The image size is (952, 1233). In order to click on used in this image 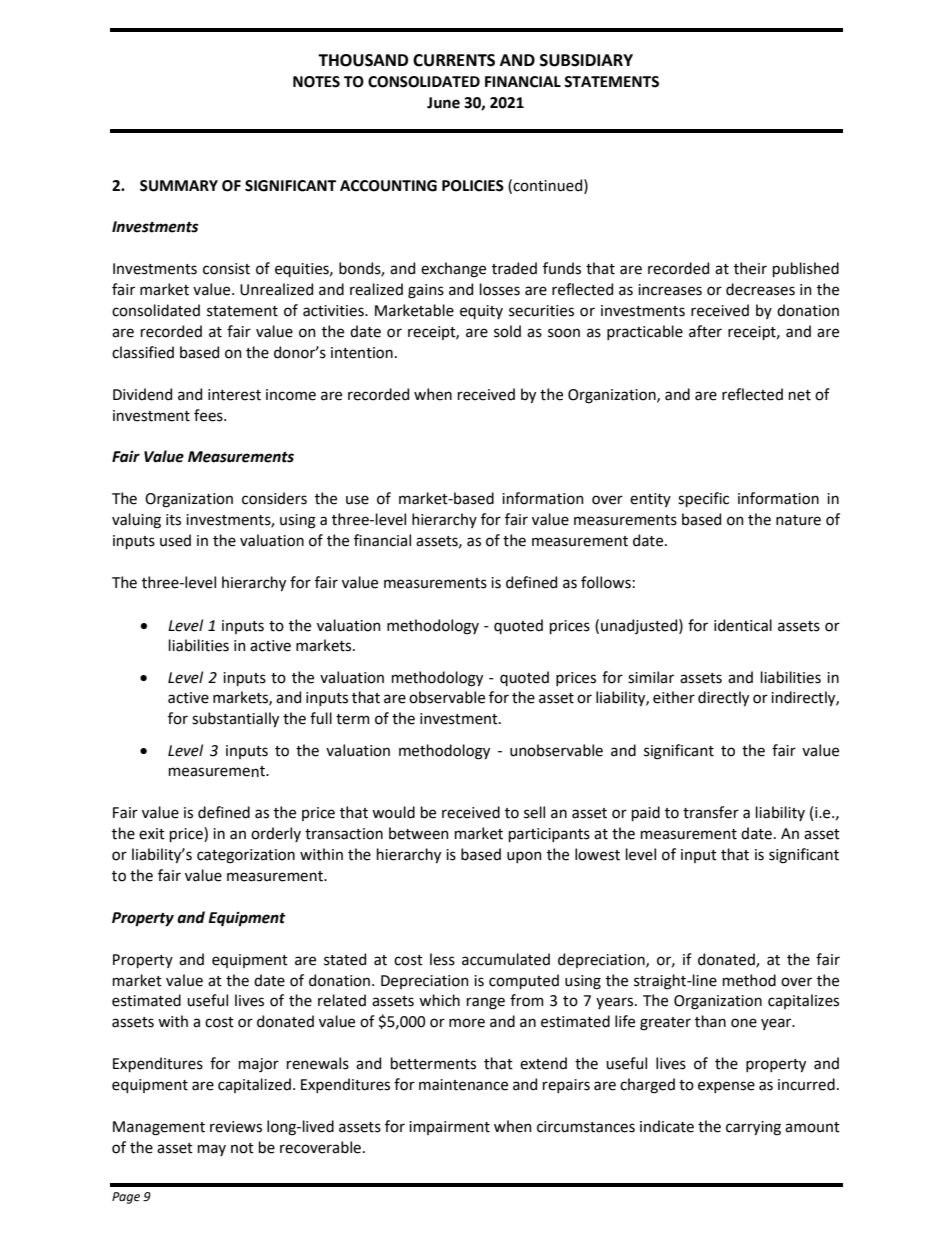, I will do `click(175, 540)`.
